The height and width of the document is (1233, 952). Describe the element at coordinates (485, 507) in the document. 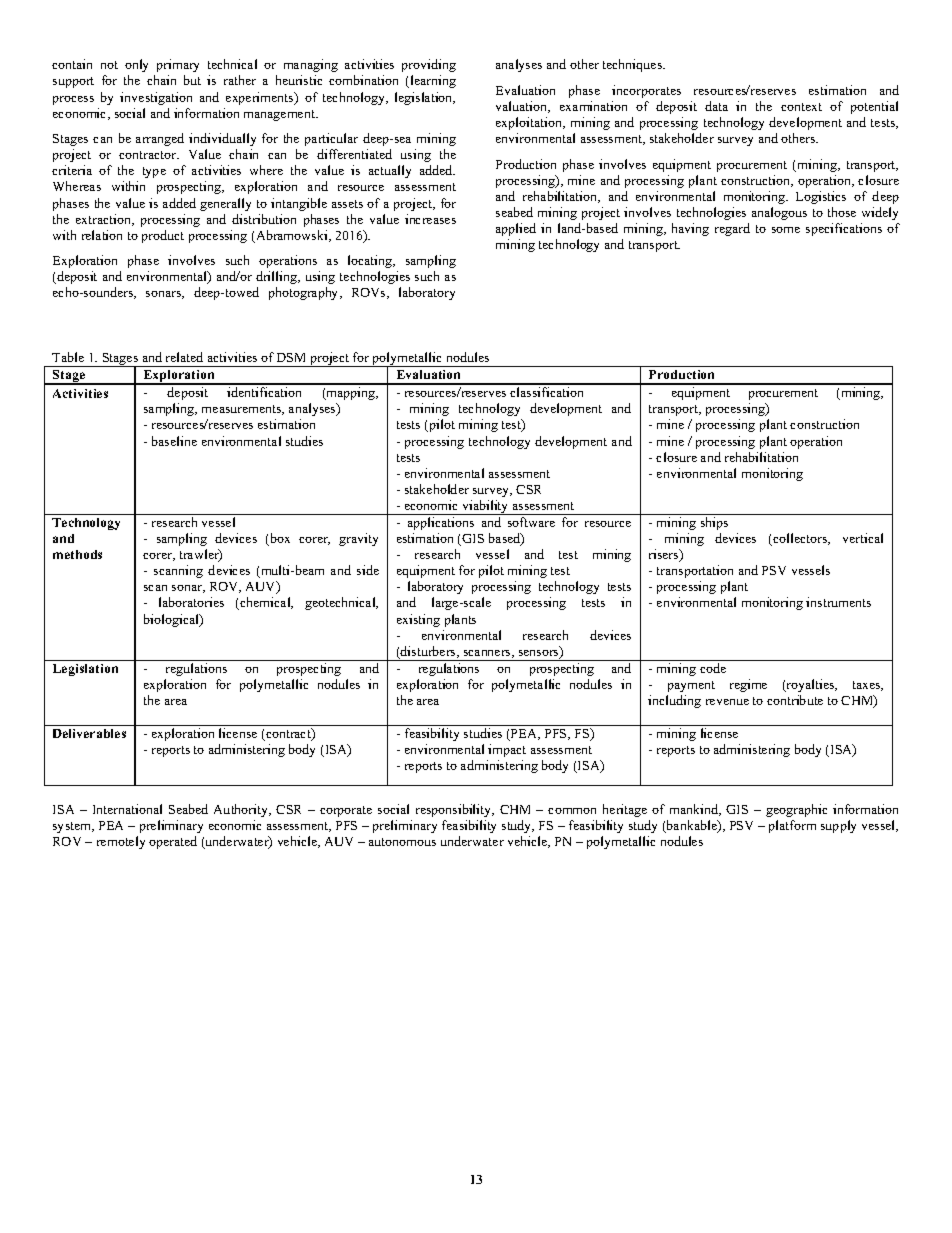

I see `viability` at that location.
